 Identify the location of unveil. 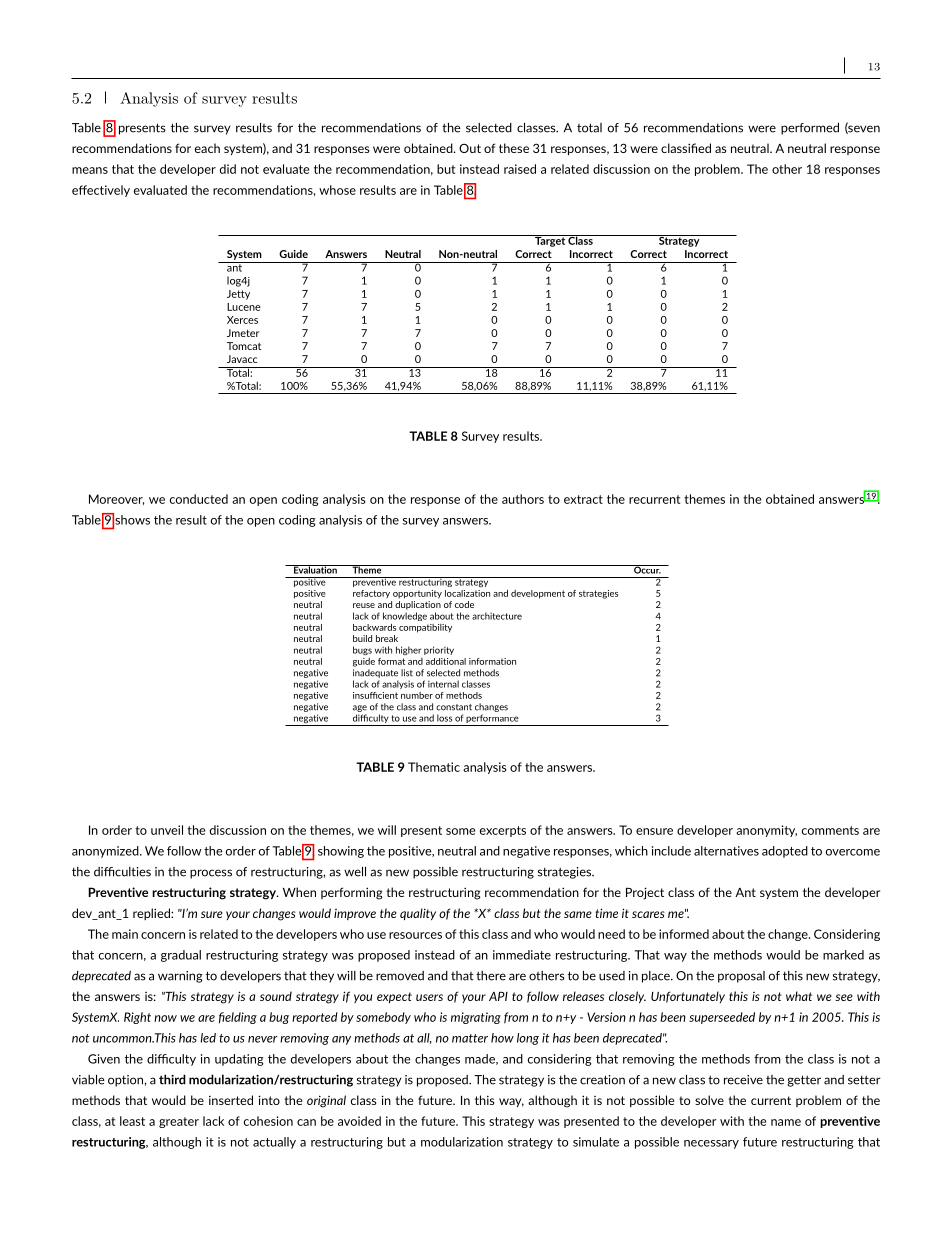
(167, 830).
